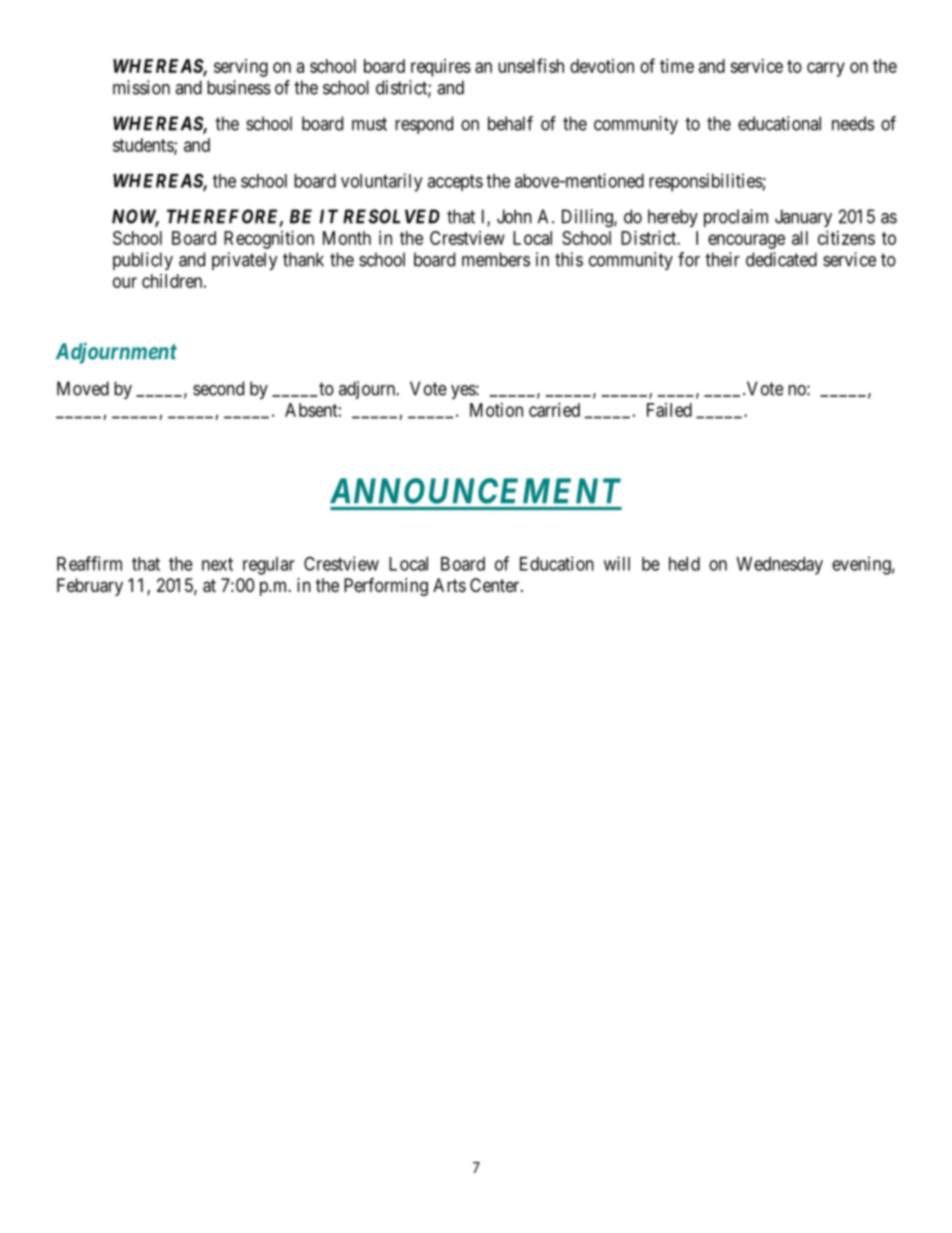 The height and width of the page is (1233, 952). I want to click on next, so click(217, 564).
